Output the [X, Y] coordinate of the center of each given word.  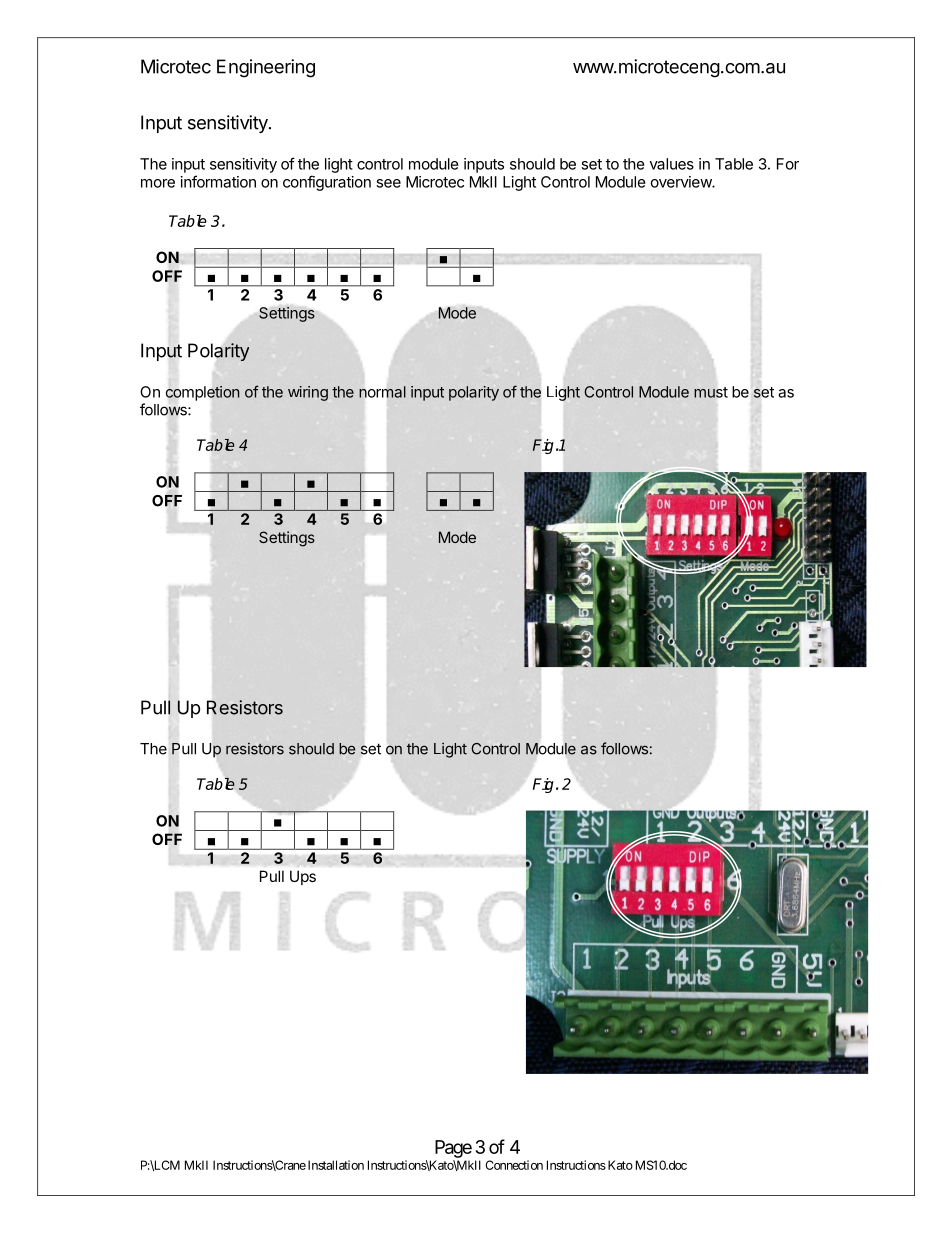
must [711, 392]
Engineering [266, 68]
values [672, 164]
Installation [336, 1165]
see [388, 183]
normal [382, 392]
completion [203, 393]
